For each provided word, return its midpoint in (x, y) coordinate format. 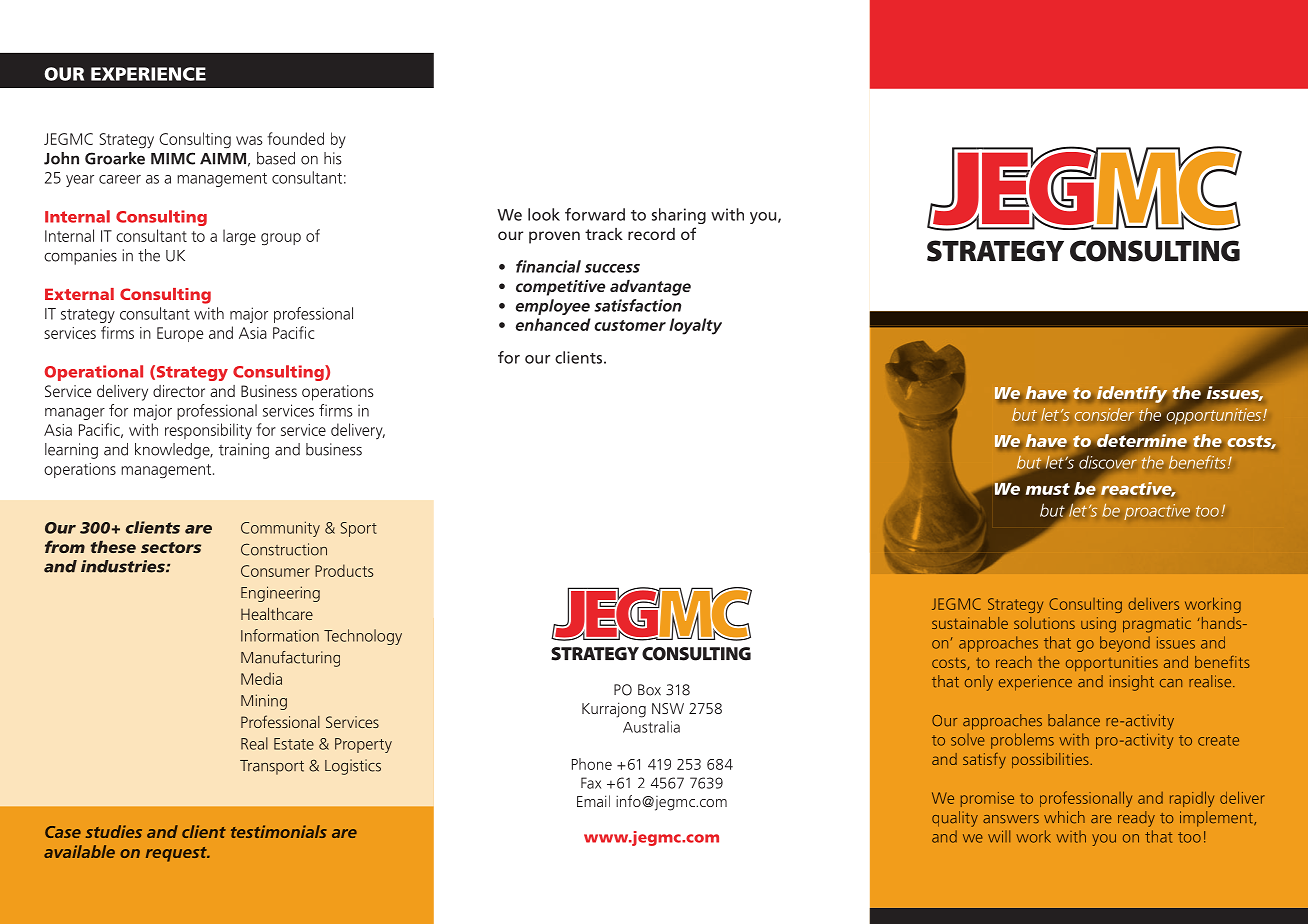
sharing (679, 216)
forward (595, 214)
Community (280, 529)
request (177, 854)
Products (344, 570)
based (276, 158)
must (1048, 489)
